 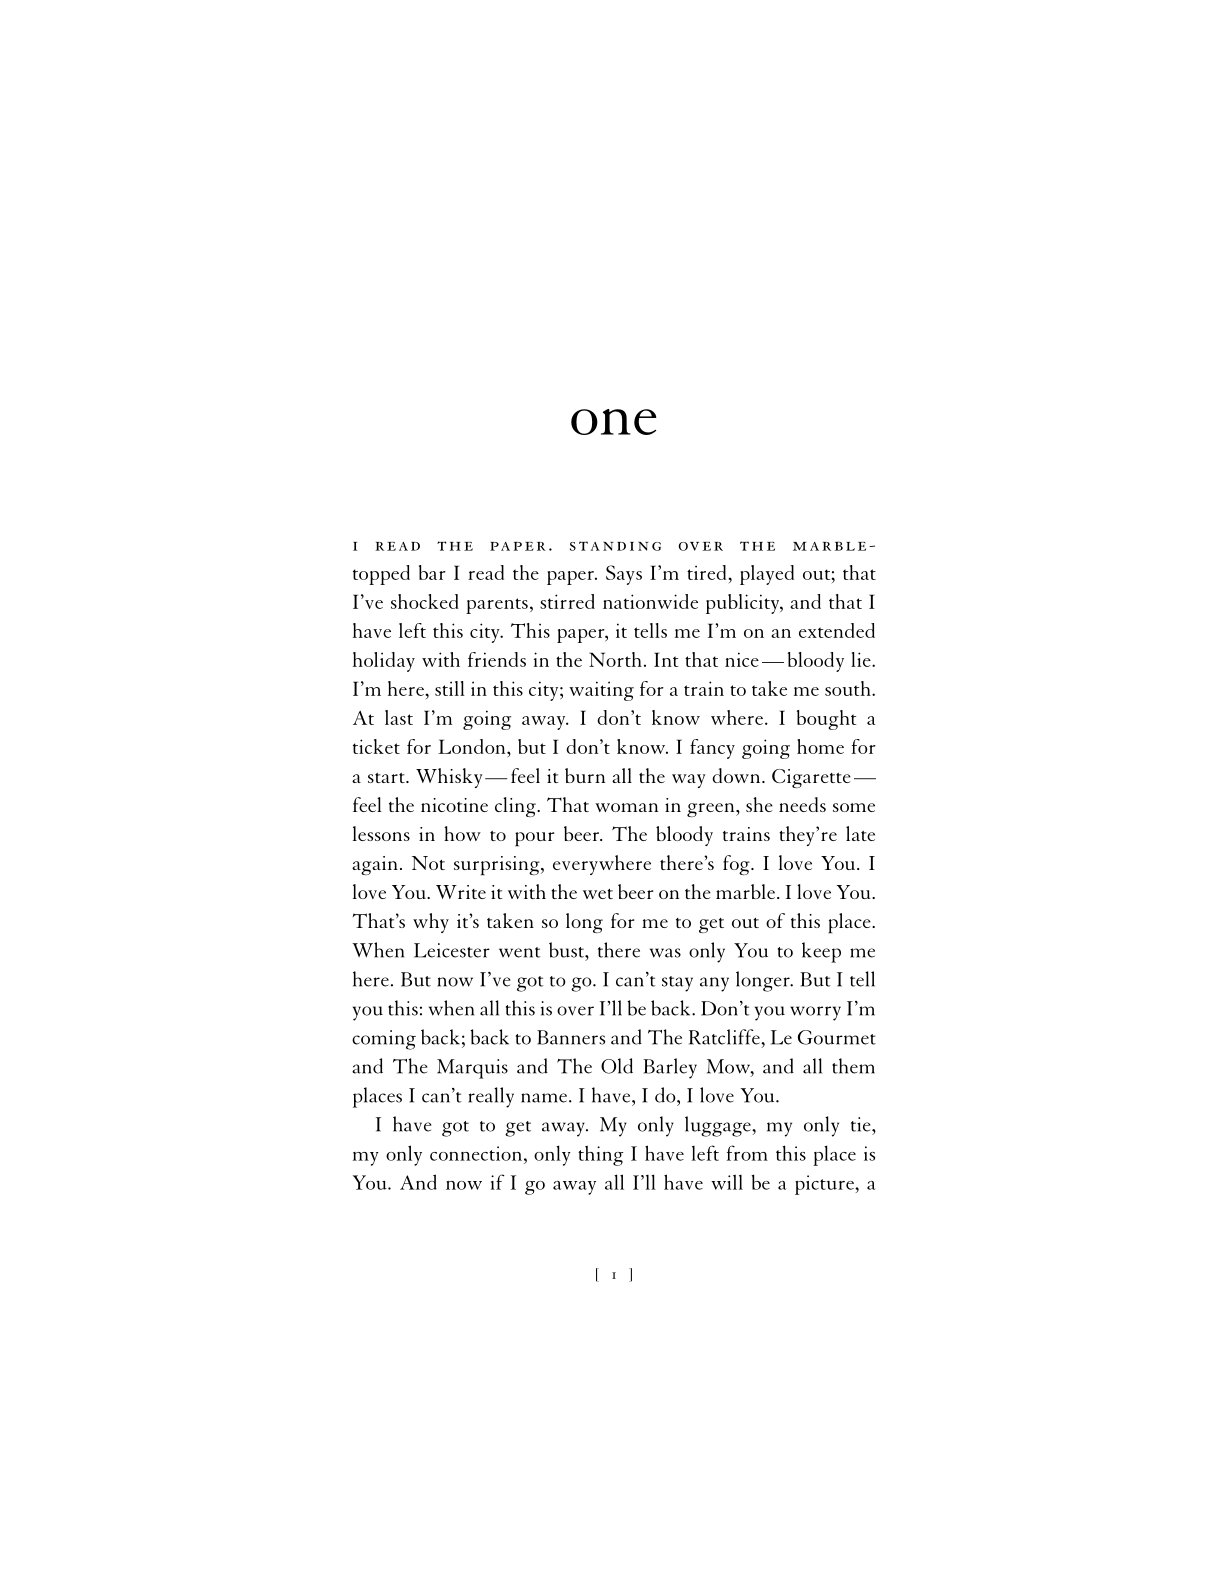 I want to click on woman, so click(x=626, y=807).
